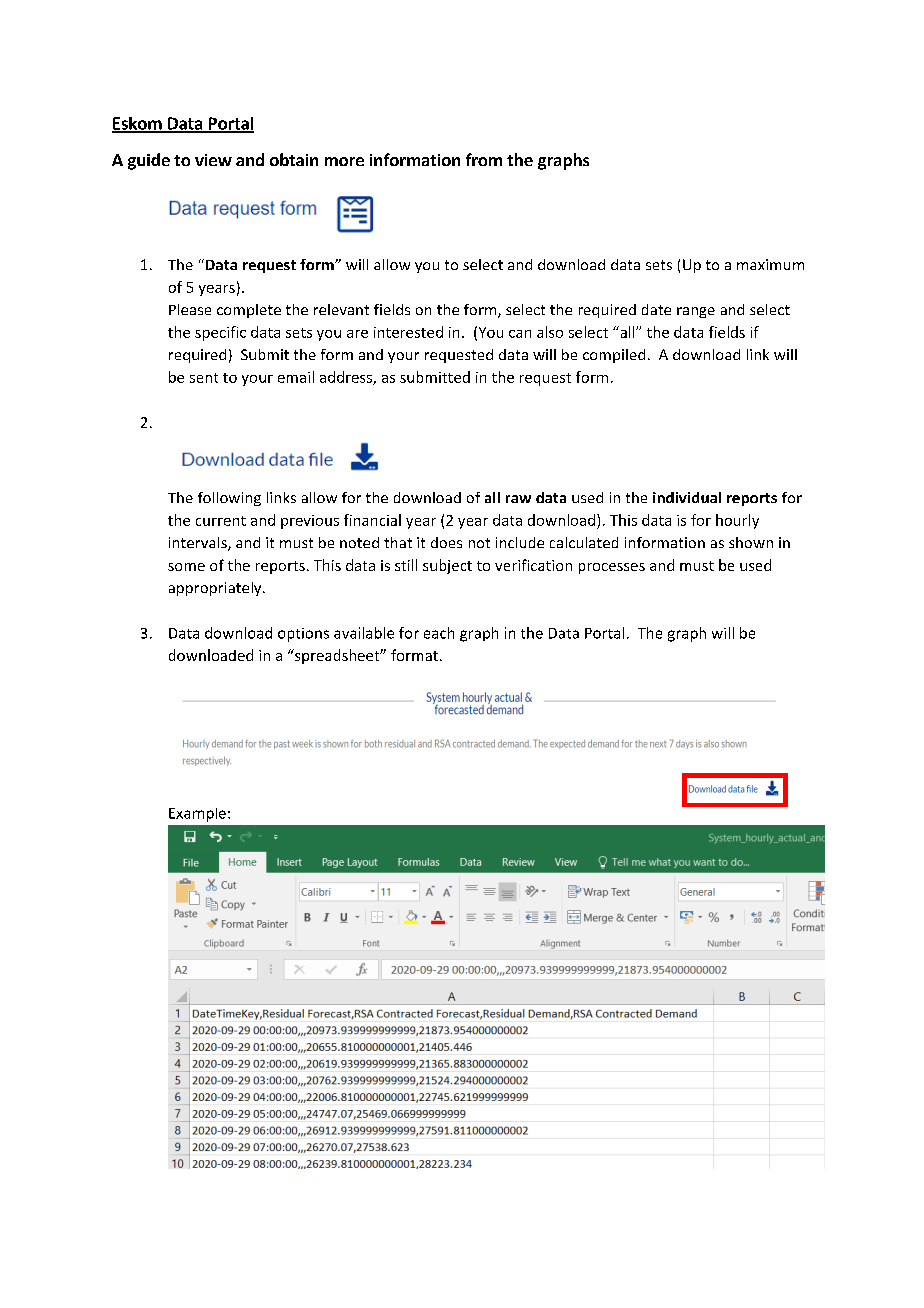 The image size is (924, 1308). I want to click on from, so click(484, 159).
